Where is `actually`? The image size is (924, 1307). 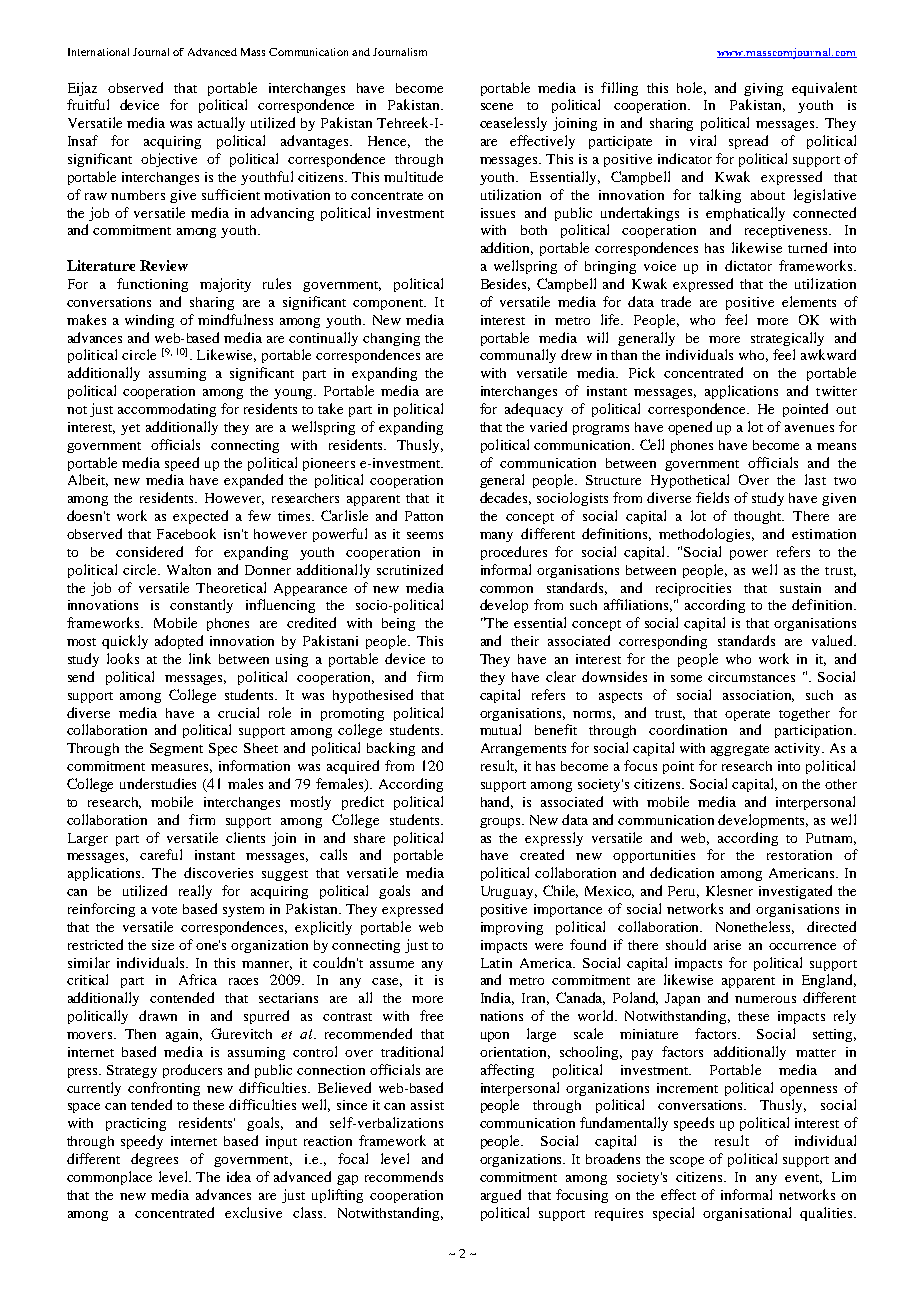
actually is located at coordinates (221, 124).
